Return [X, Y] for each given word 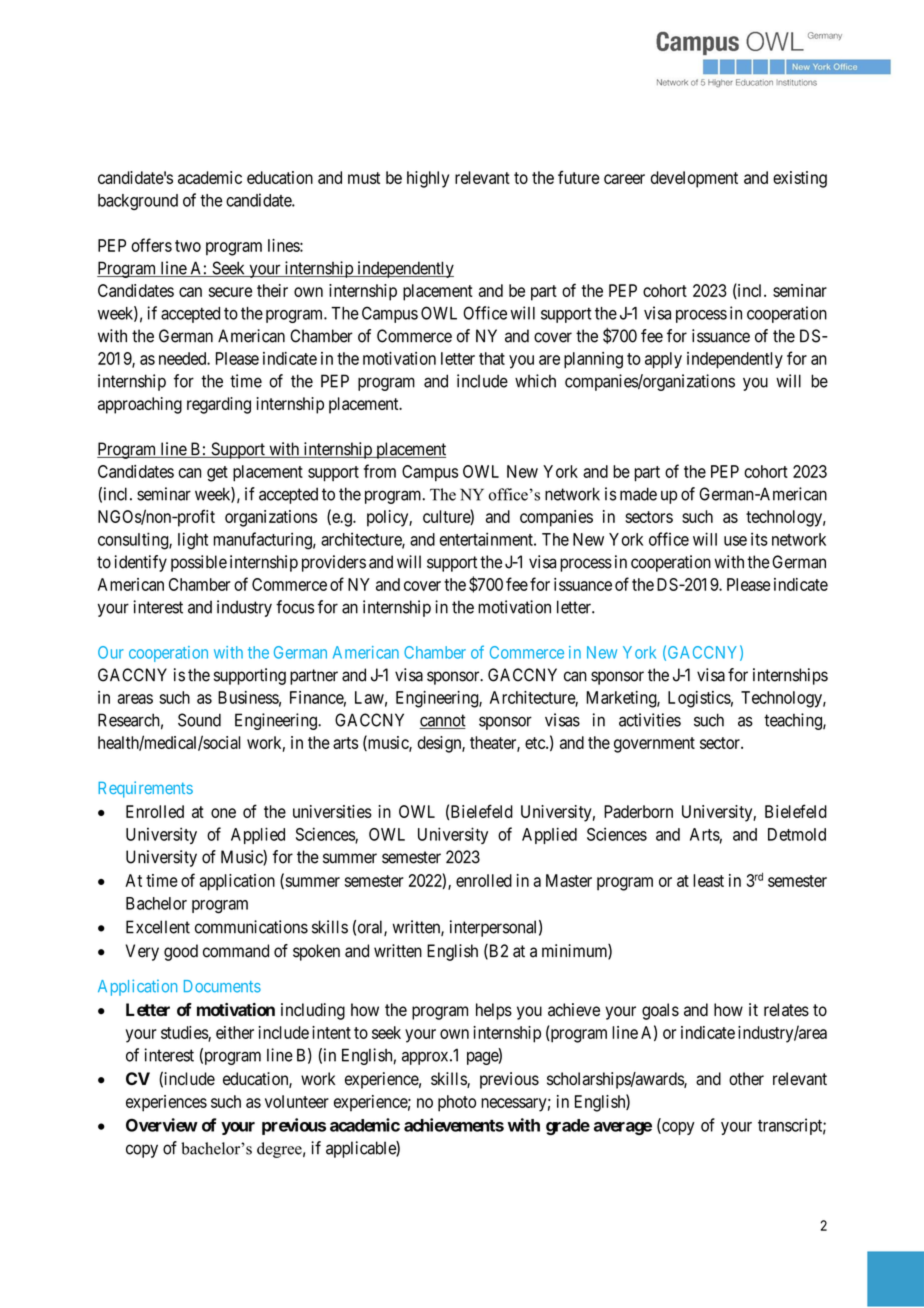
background [138, 202]
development [694, 179]
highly [428, 179]
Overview [162, 1125]
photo [457, 1103]
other [746, 1079]
